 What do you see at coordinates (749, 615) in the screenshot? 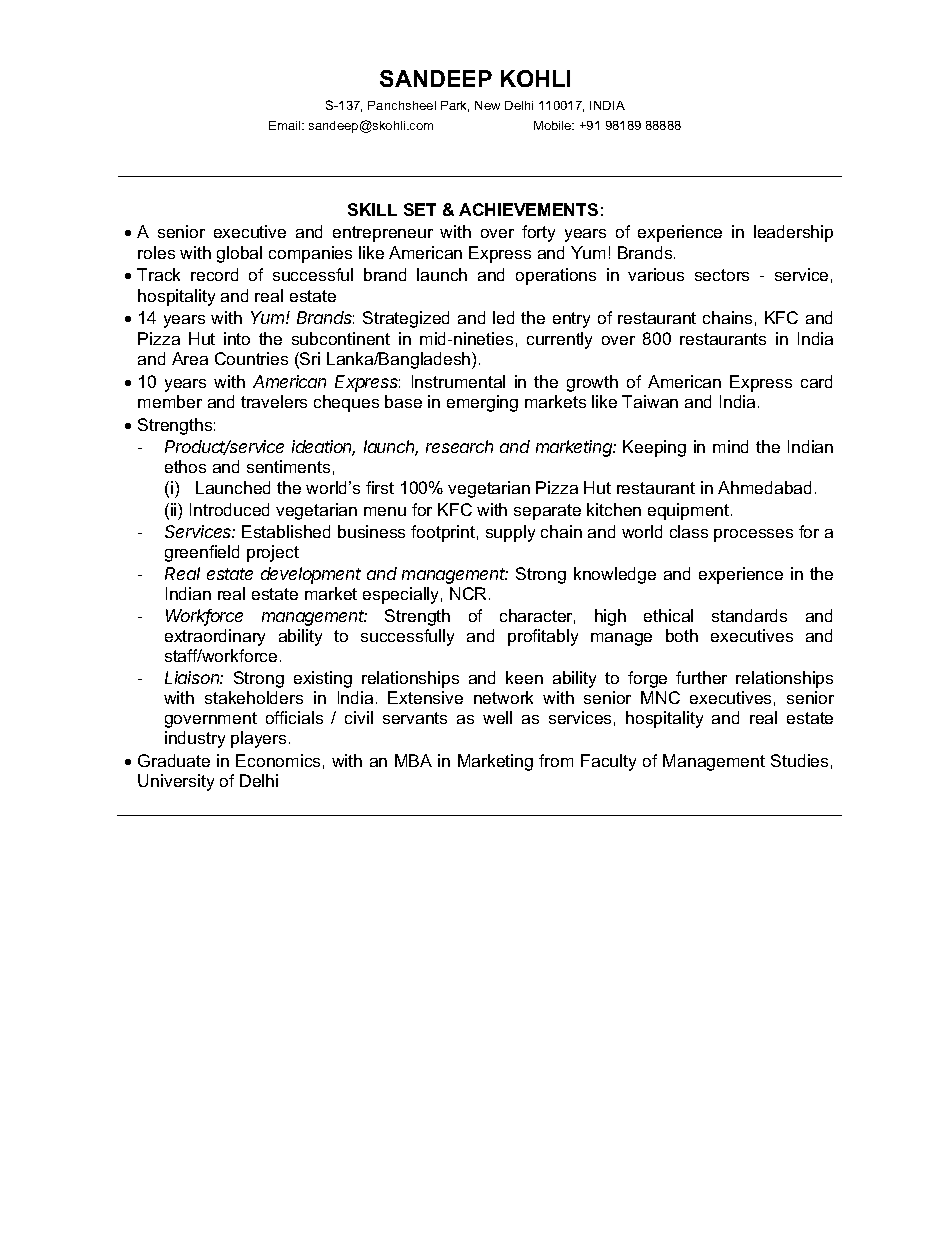
I see `standards` at bounding box center [749, 615].
